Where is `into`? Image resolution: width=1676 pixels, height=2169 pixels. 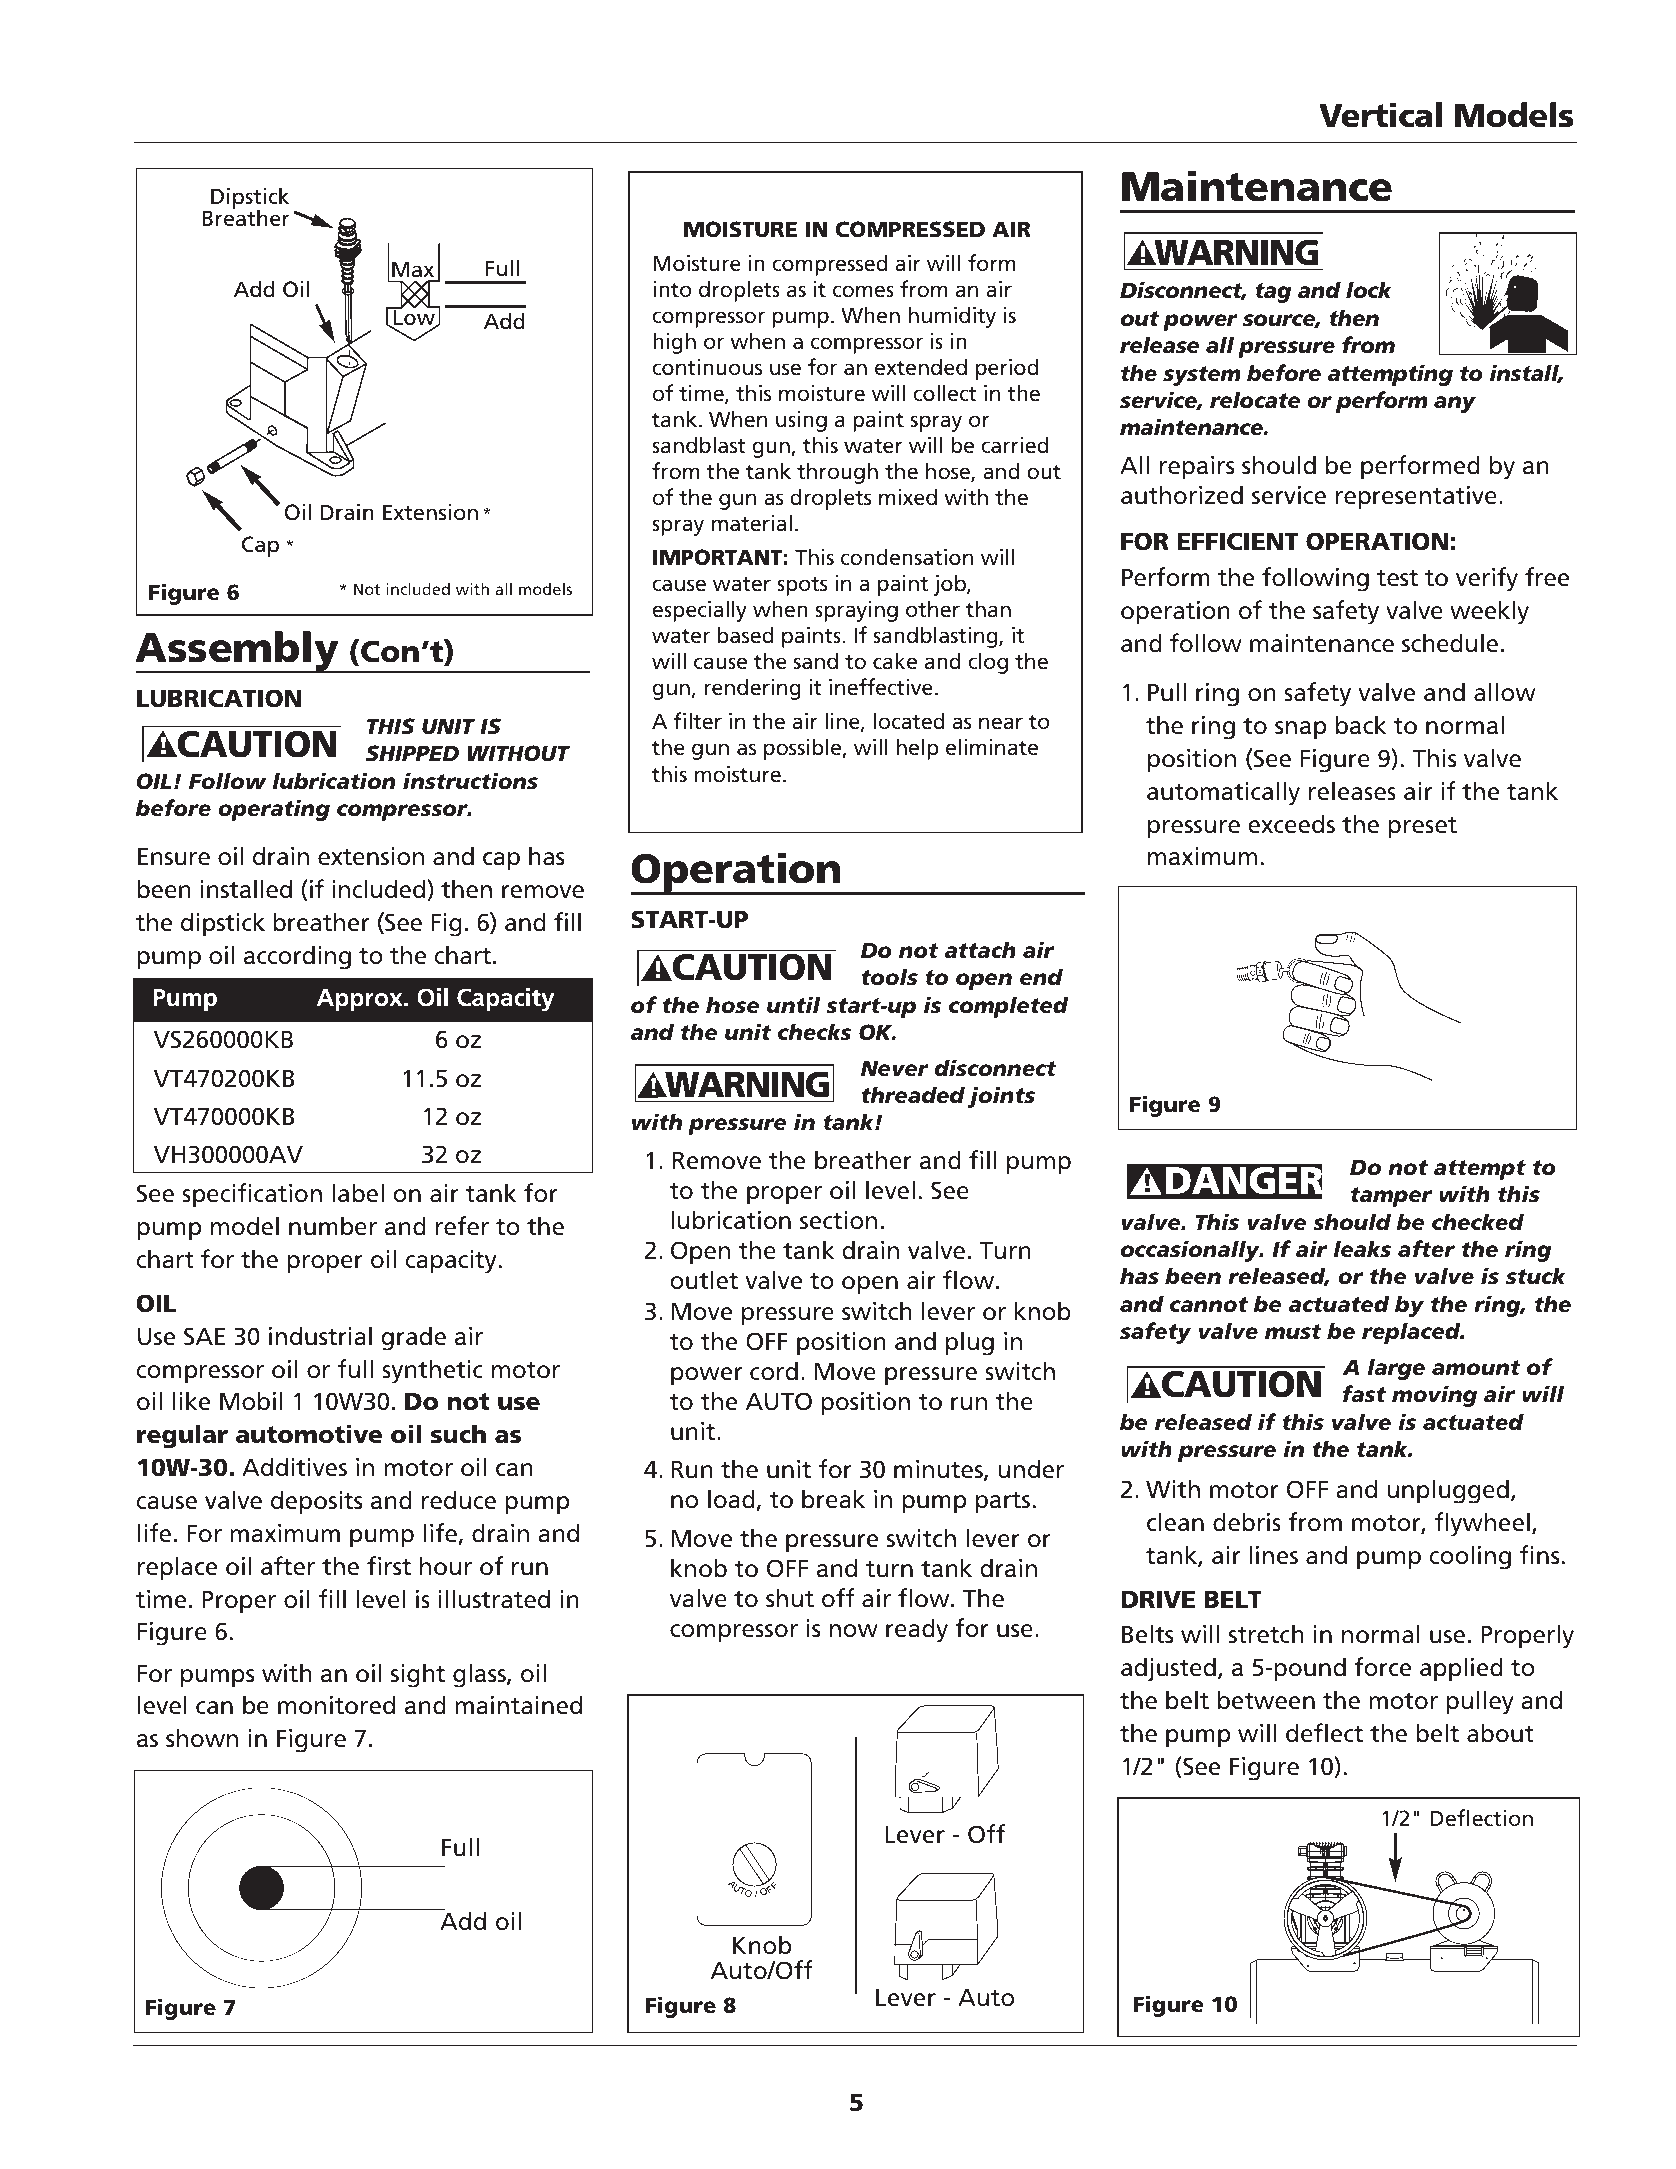 into is located at coordinates (672, 289).
